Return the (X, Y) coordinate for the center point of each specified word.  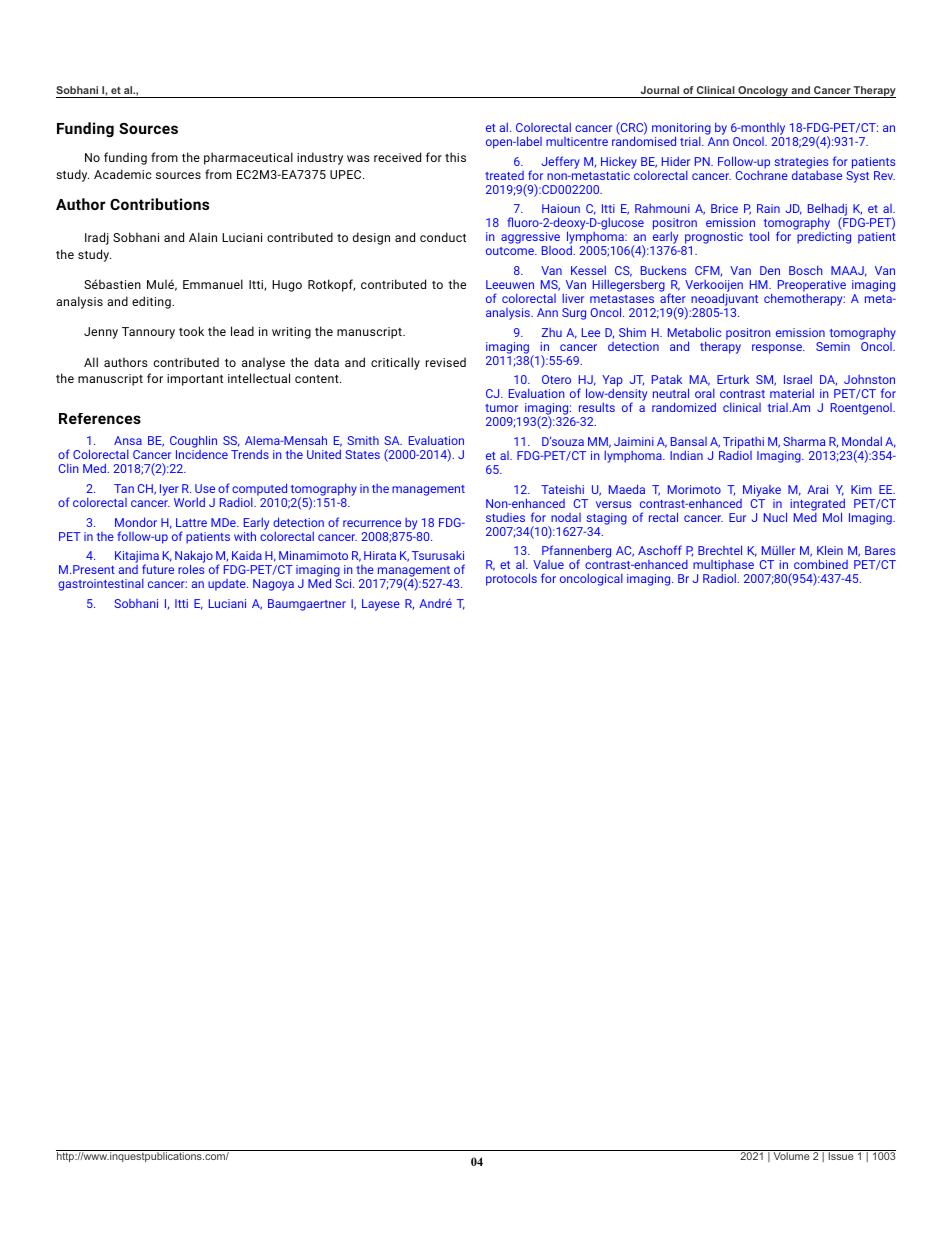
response (778, 349)
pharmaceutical (248, 158)
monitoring (682, 130)
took (191, 331)
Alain (203, 237)
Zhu (552, 332)
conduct (443, 237)
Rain (768, 208)
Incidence (202, 454)
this (455, 157)
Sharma (804, 441)
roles (191, 569)
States (363, 454)
